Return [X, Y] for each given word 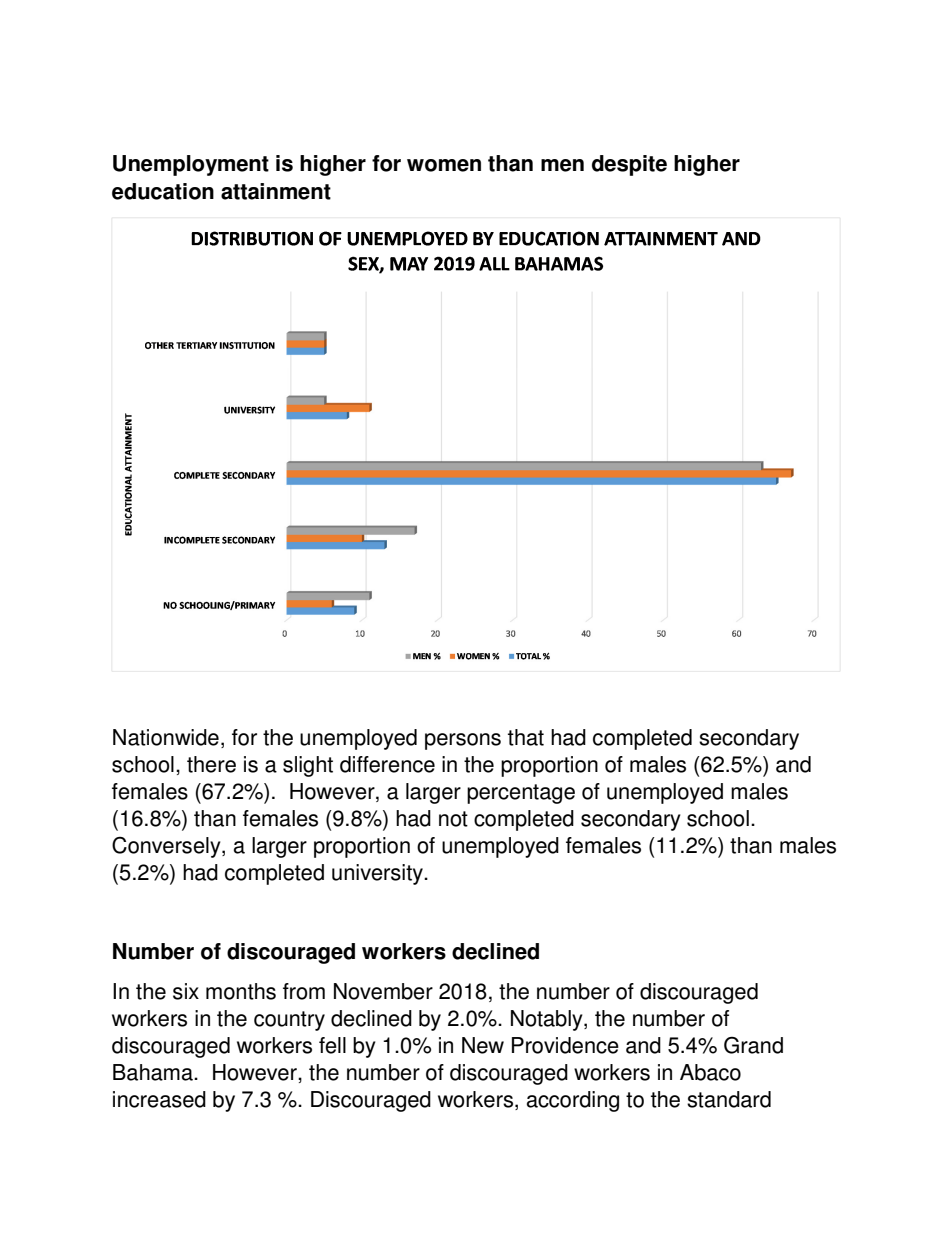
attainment [276, 191]
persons [463, 741]
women [444, 165]
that [526, 737]
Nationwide [166, 737]
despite [629, 165]
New [483, 1045]
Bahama [154, 1072]
